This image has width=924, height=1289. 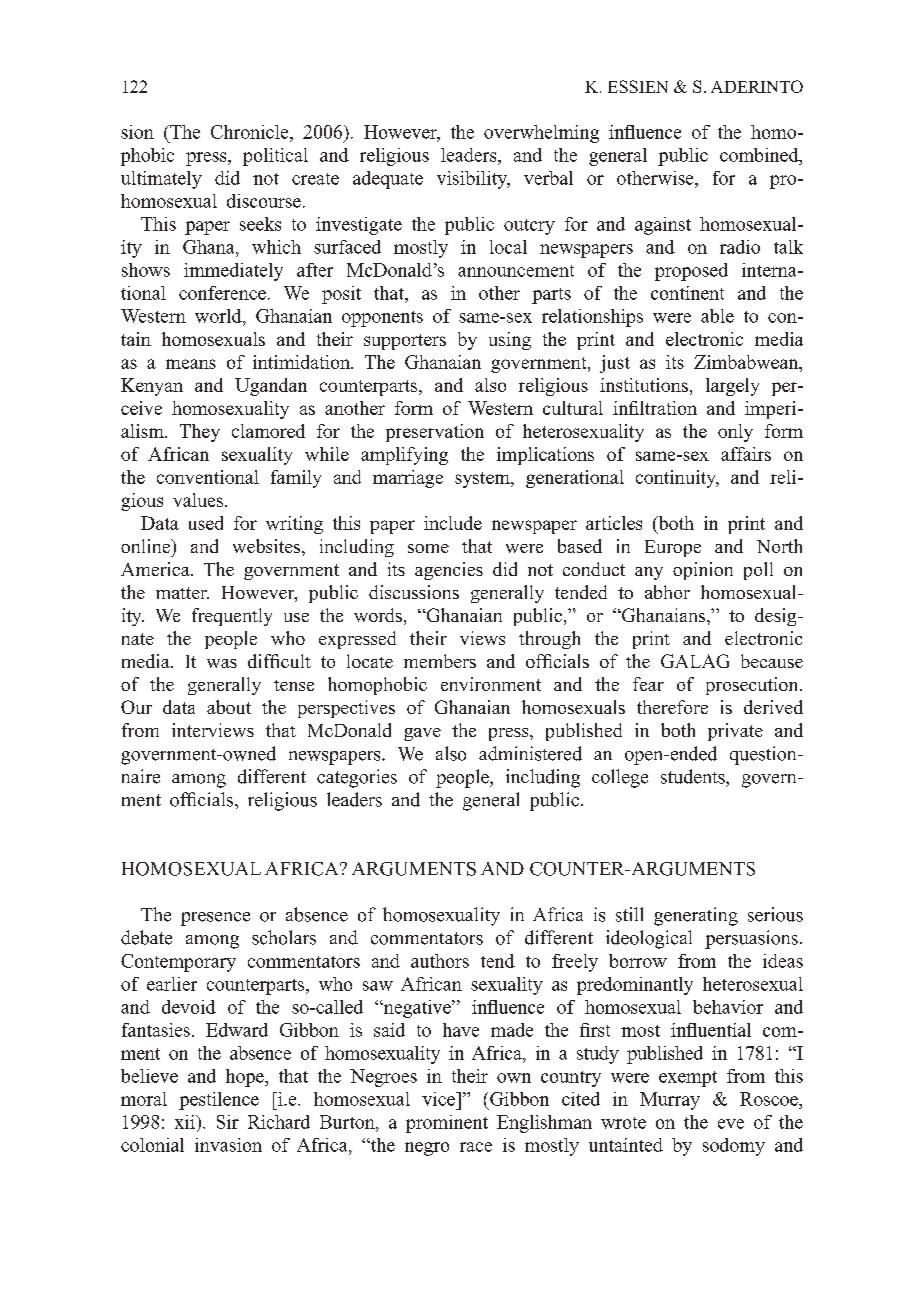 I want to click on because, so click(x=772, y=661).
